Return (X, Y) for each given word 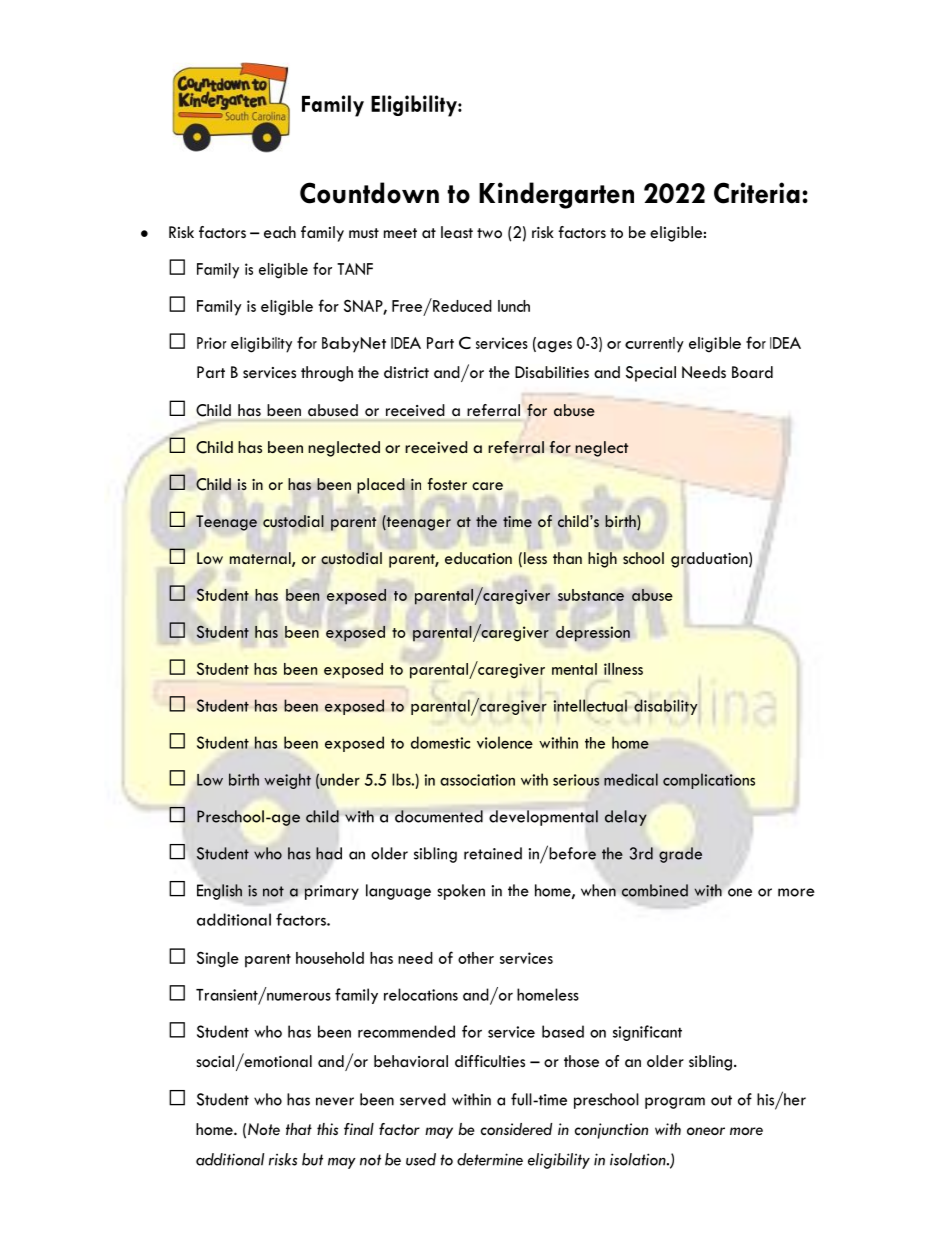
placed (381, 486)
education (478, 558)
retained (493, 853)
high (602, 560)
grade (680, 855)
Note (264, 1129)
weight (287, 781)
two (489, 233)
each (280, 232)
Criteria (757, 193)
